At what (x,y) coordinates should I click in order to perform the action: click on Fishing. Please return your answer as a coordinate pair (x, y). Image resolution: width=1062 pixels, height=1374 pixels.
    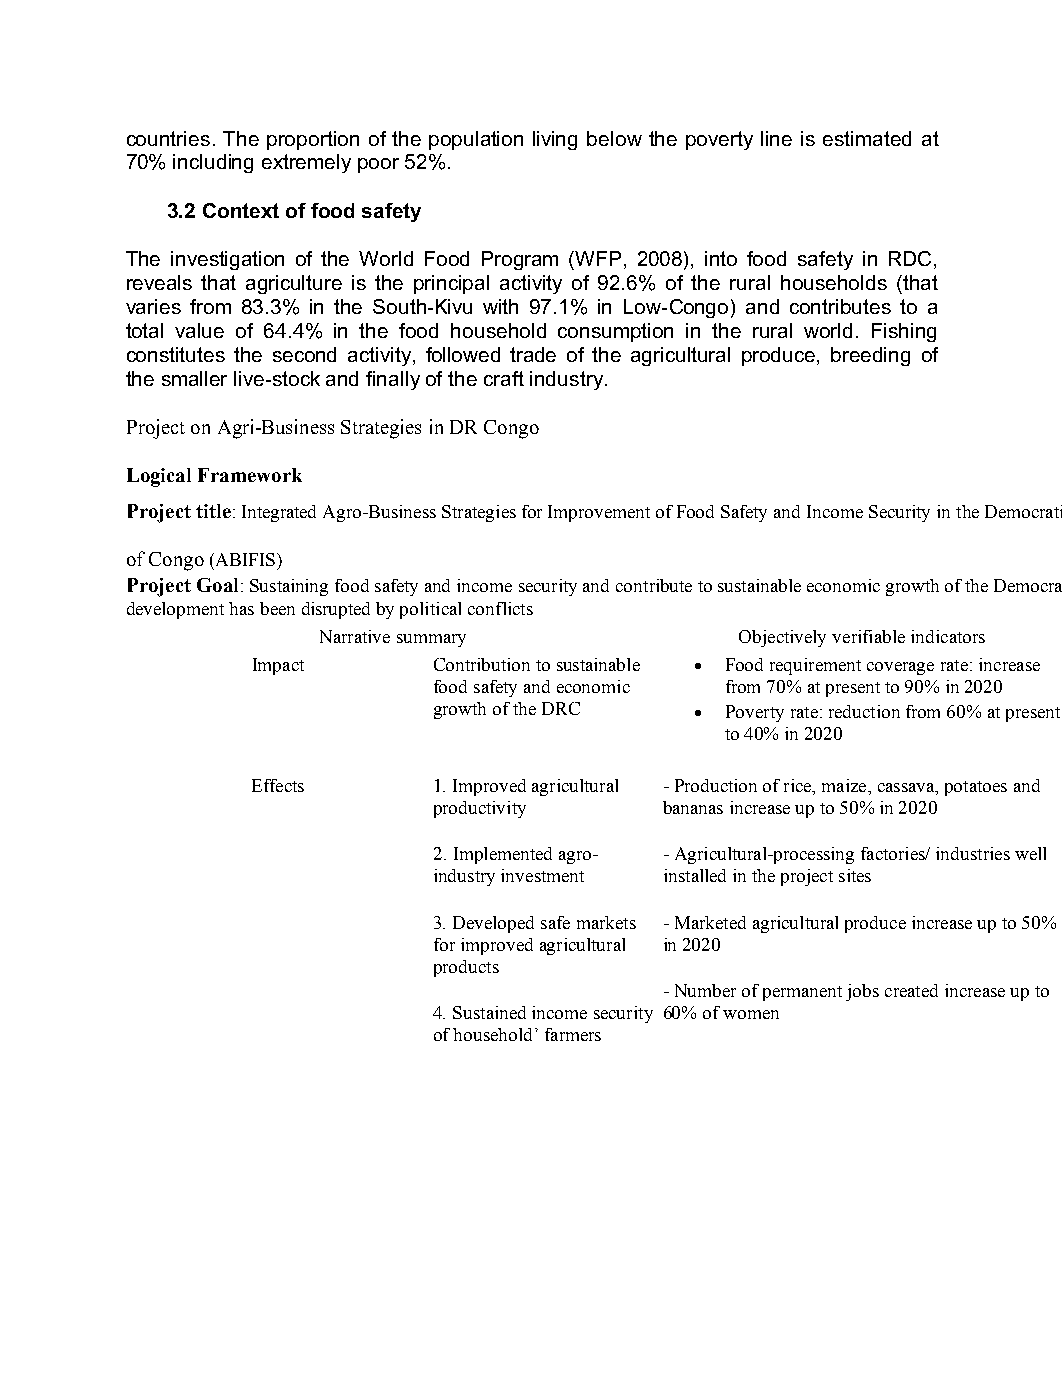
    Looking at the image, I should click on (904, 332).
